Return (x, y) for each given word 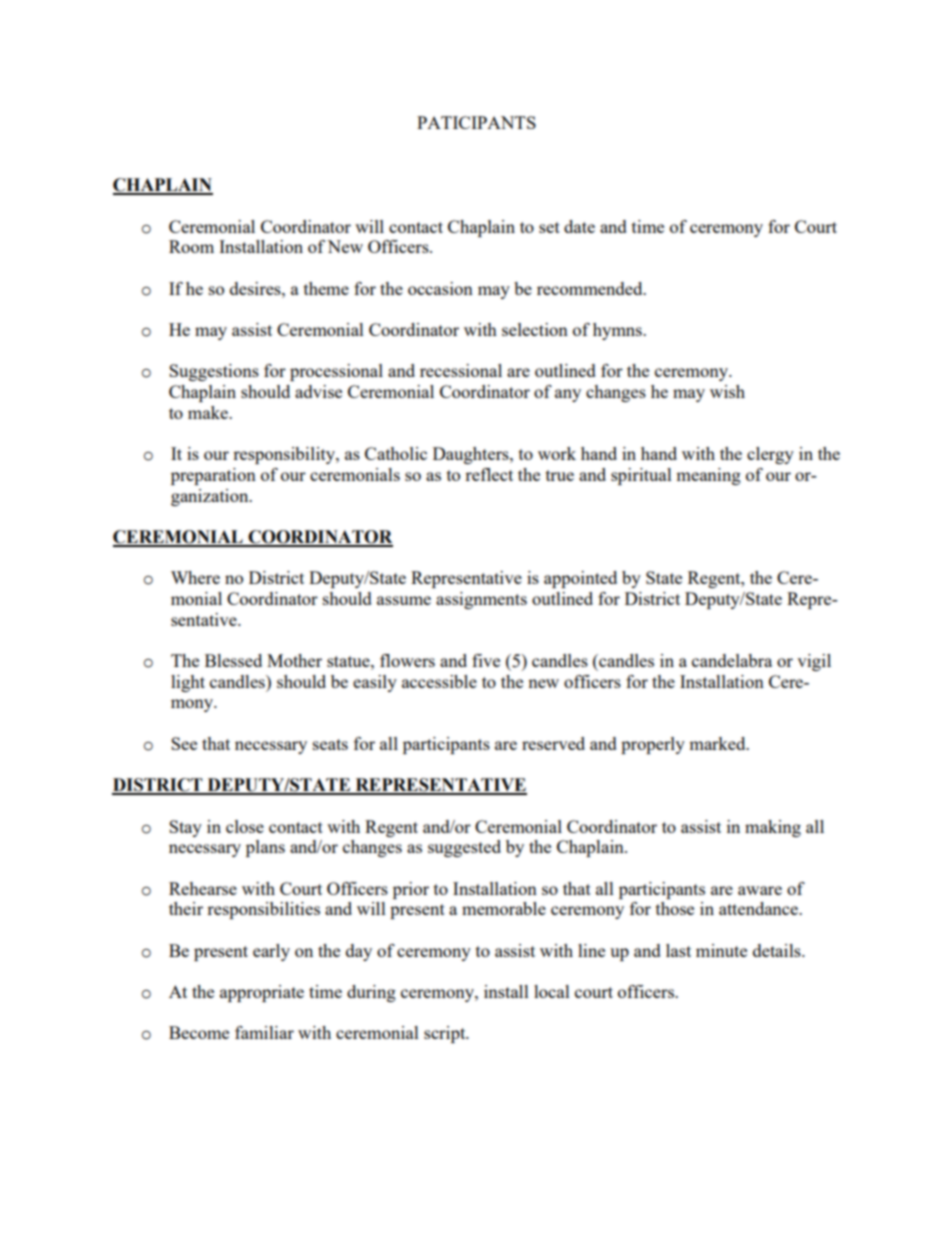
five (486, 660)
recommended (591, 288)
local (552, 991)
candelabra (732, 660)
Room (191, 246)
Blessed (233, 660)
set (549, 227)
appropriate (262, 993)
